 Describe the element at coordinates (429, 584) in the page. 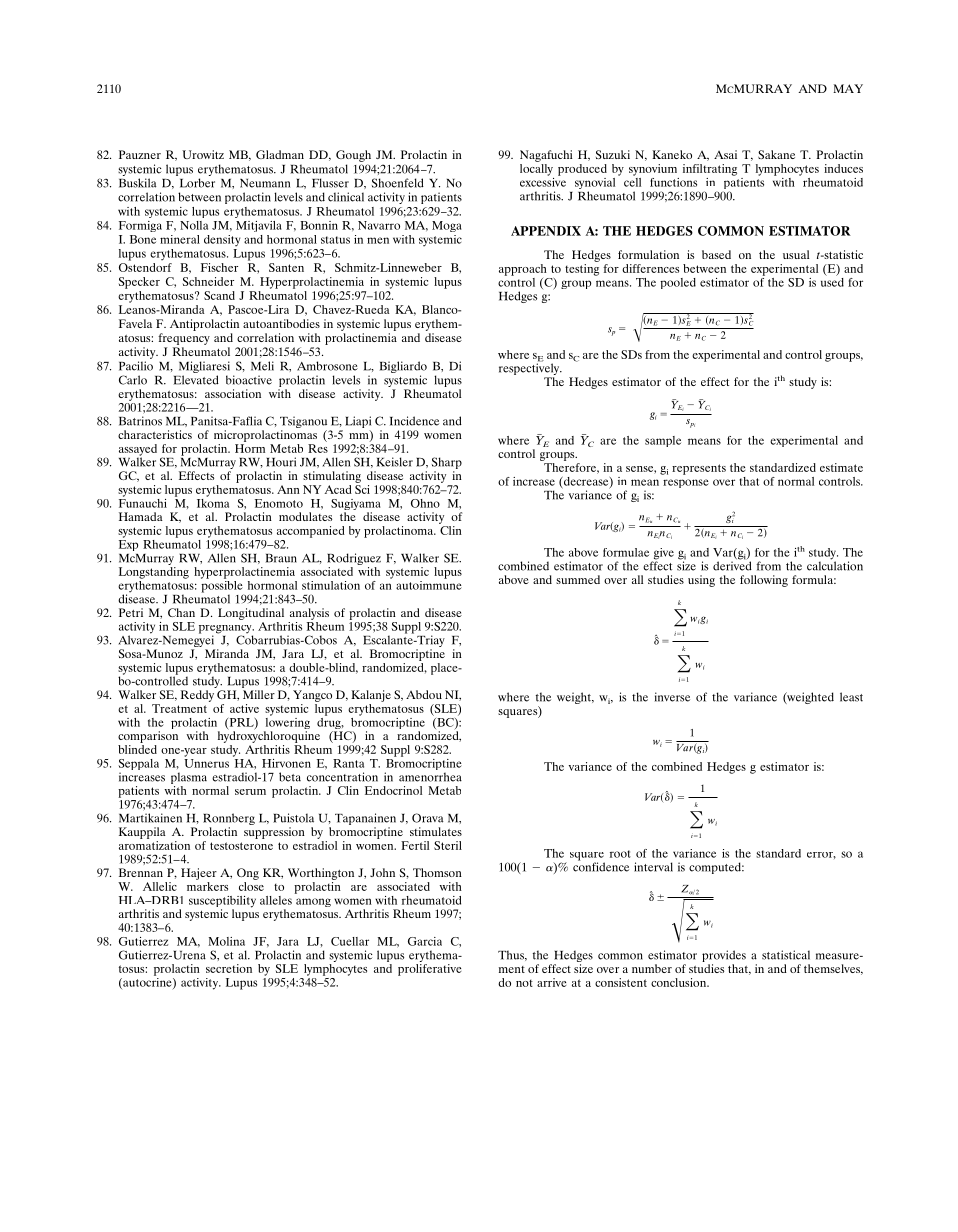

I see `autoimmune` at that location.
